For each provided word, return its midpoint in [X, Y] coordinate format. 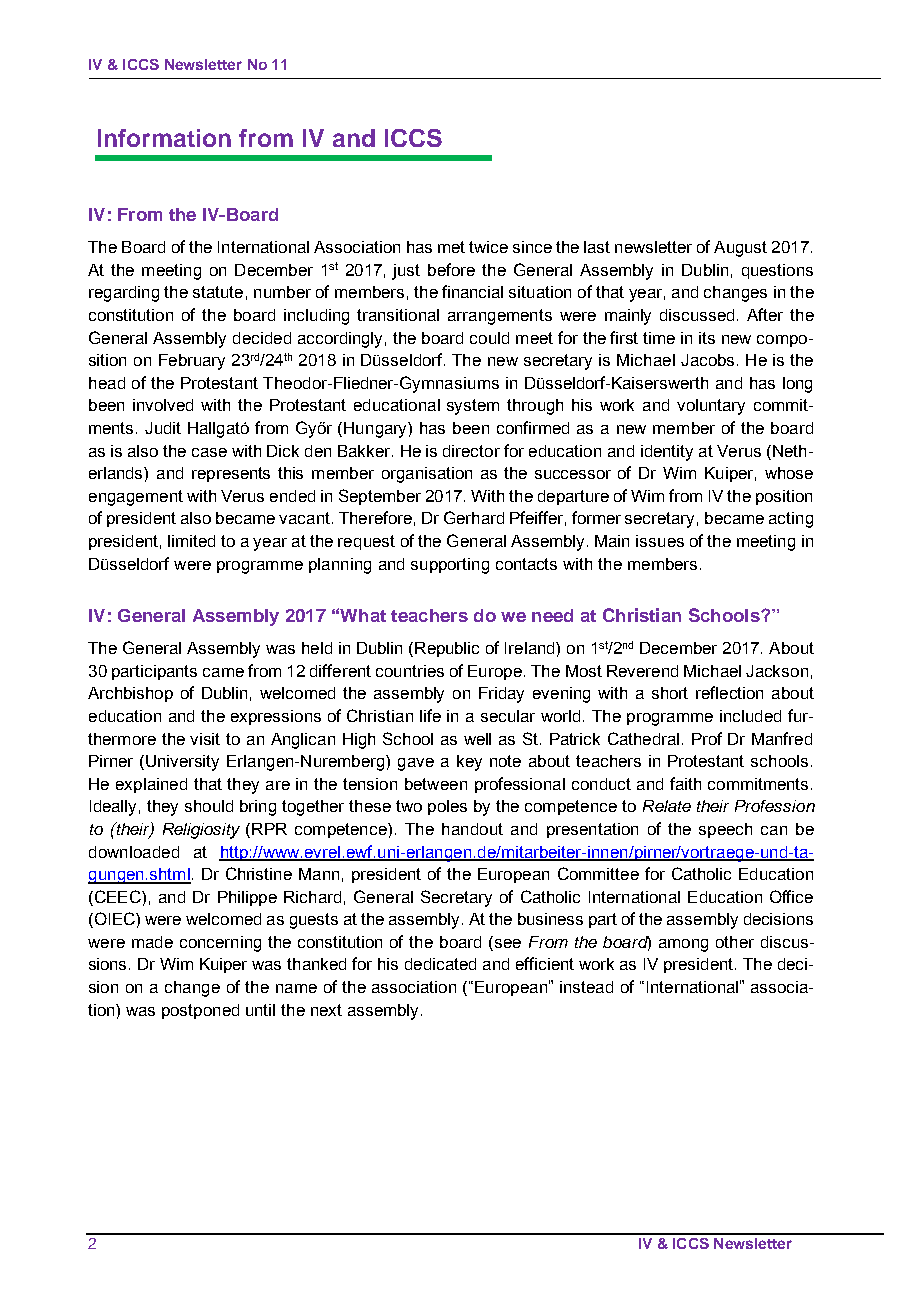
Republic [447, 649]
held [317, 648]
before [451, 269]
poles [447, 807]
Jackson [777, 671]
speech [725, 830]
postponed [200, 1011]
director [471, 451]
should [209, 806]
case [209, 452]
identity [667, 453]
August [740, 249]
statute [218, 292]
